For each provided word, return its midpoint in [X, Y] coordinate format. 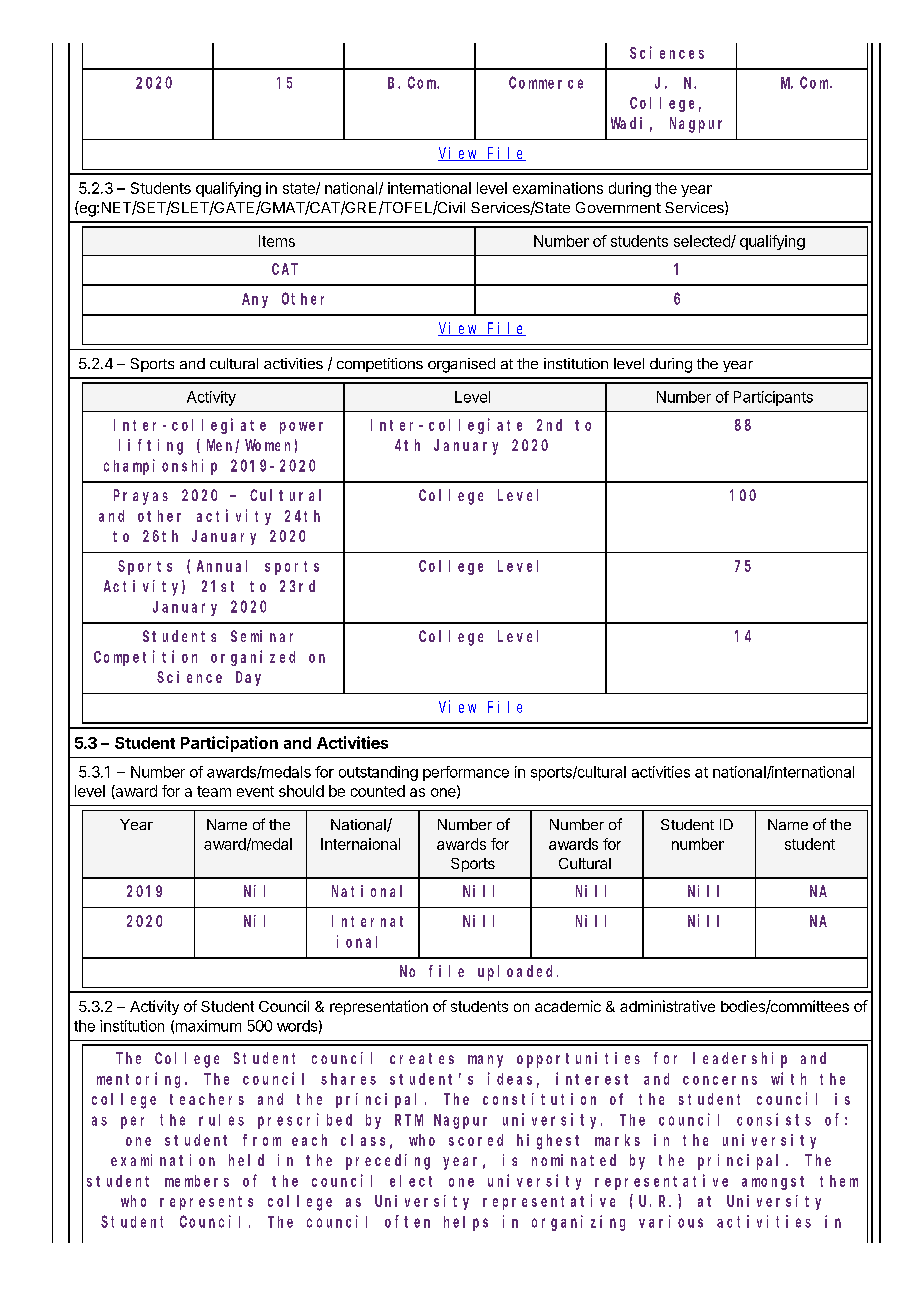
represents [206, 1203]
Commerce [546, 83]
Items [277, 241]
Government [618, 207]
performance [466, 773]
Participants [773, 398]
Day [248, 678]
